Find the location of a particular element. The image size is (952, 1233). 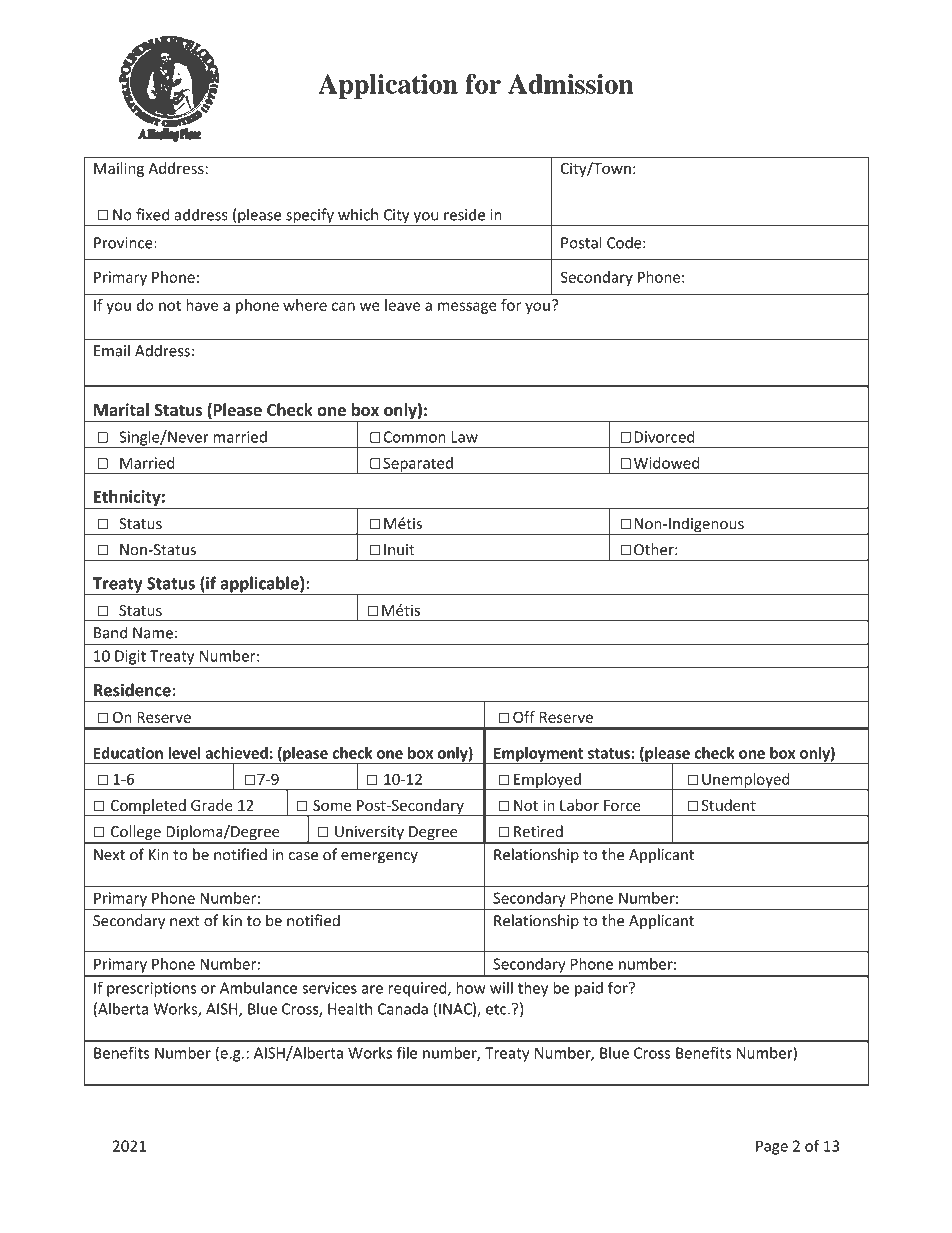

Application is located at coordinates (388, 86).
